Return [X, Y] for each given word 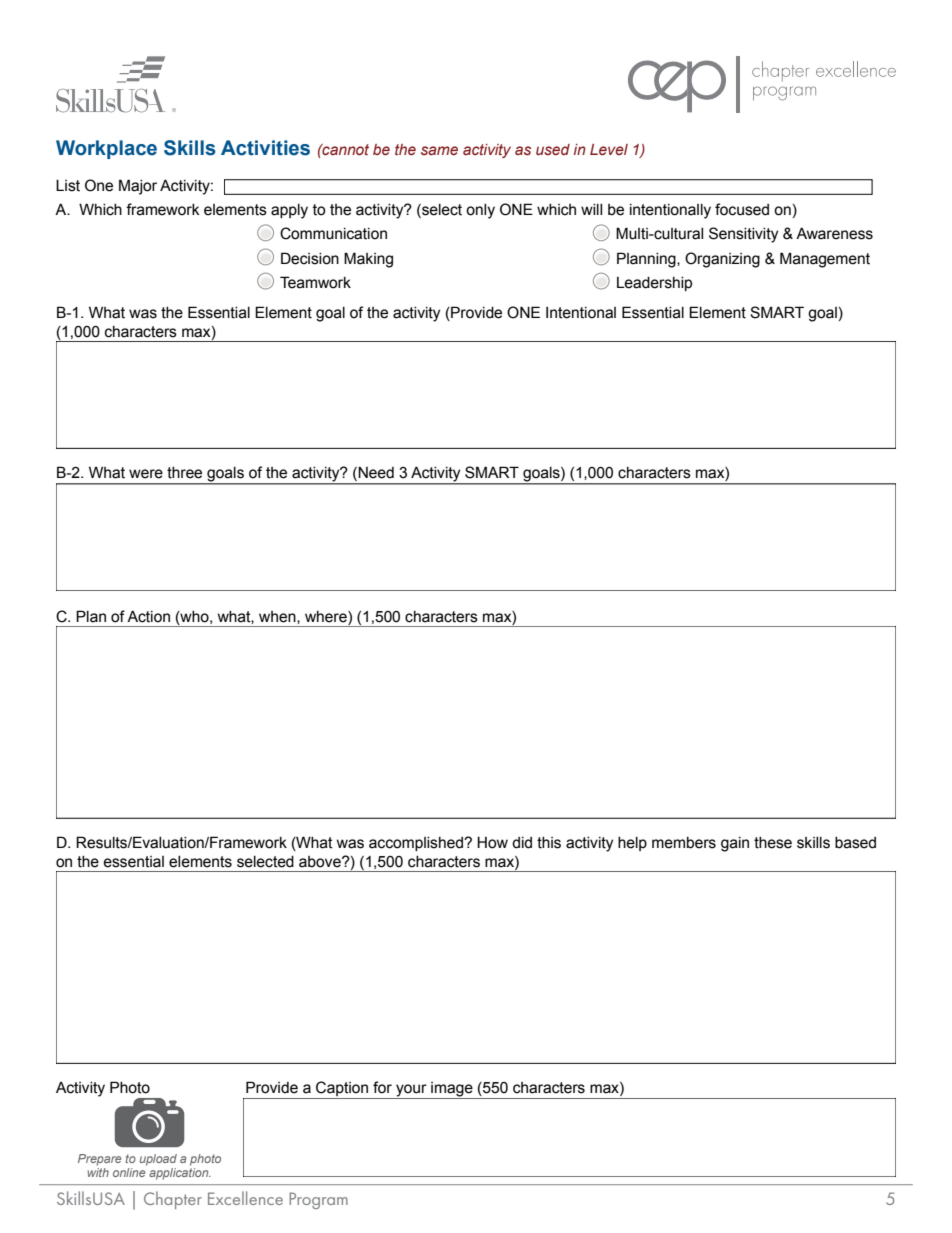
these [773, 843]
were [146, 474]
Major [138, 187]
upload [158, 1160]
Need [375, 473]
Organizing [722, 260]
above [321, 862]
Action [148, 616]
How [492, 842]
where [327, 617]
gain [735, 844]
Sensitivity [743, 235]
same [439, 151]
